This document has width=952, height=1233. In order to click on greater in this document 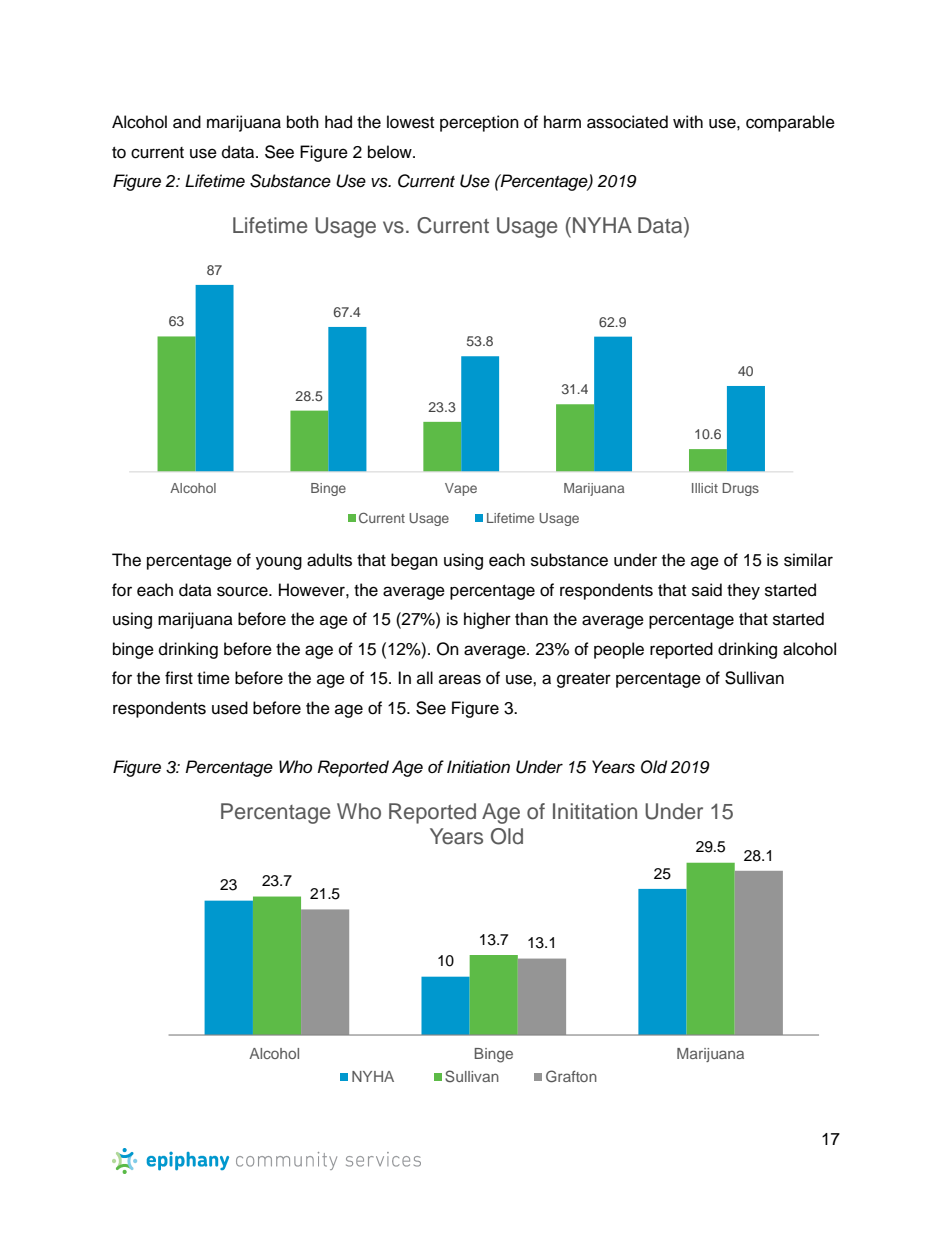, I will do `click(584, 680)`.
